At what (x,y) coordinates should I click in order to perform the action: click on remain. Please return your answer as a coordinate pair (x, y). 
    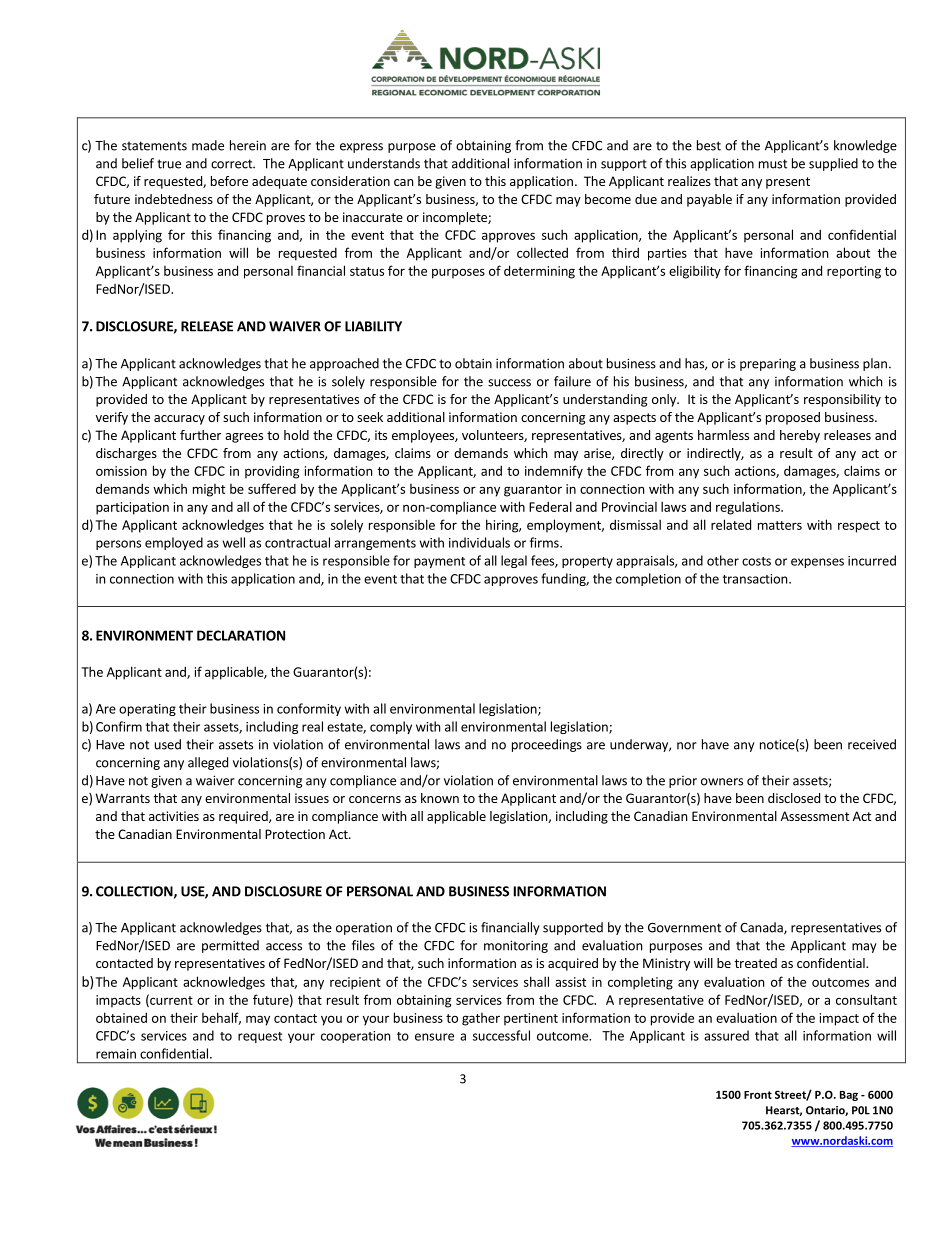
    Looking at the image, I should click on (116, 1054).
